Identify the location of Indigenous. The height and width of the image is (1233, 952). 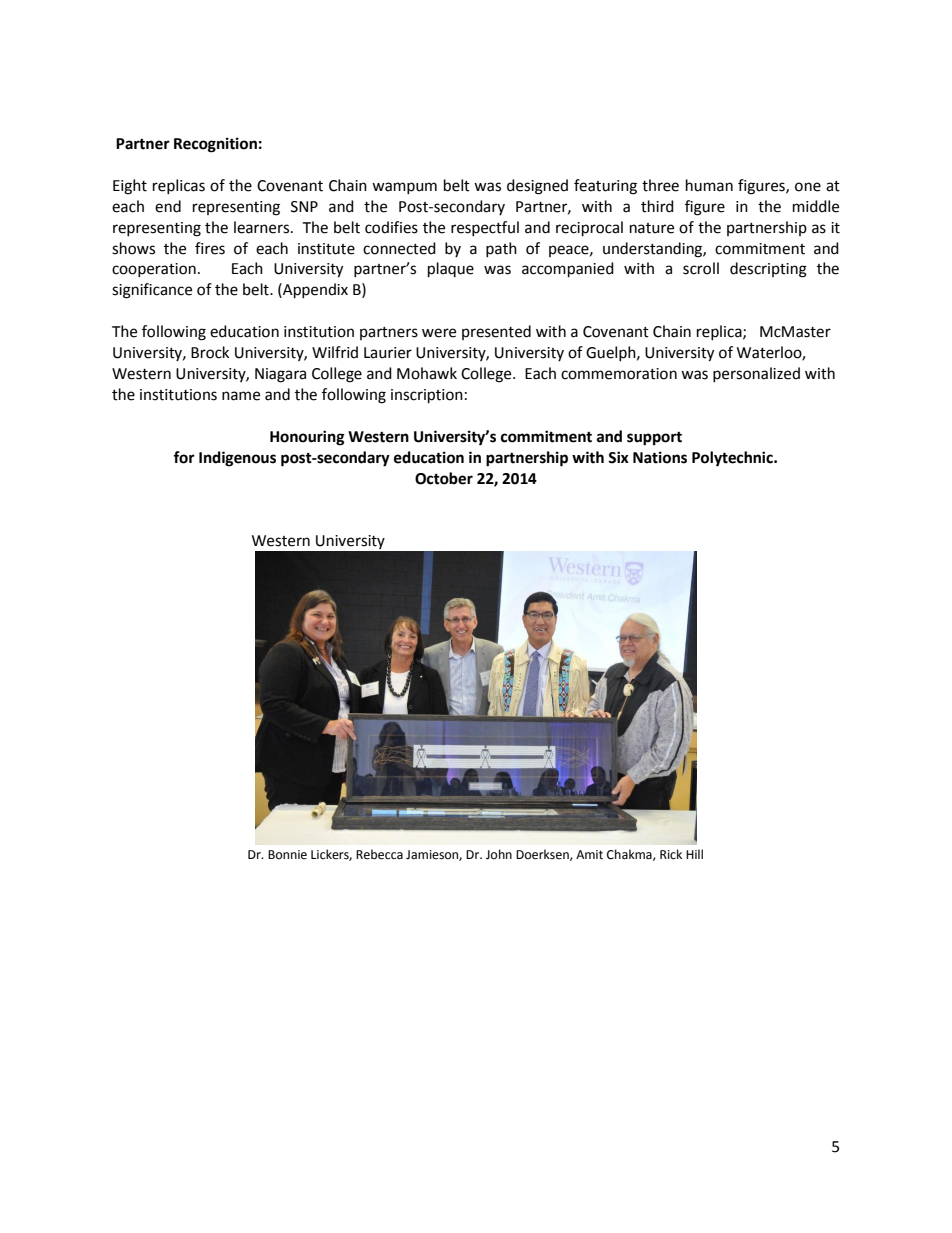
(237, 459).
